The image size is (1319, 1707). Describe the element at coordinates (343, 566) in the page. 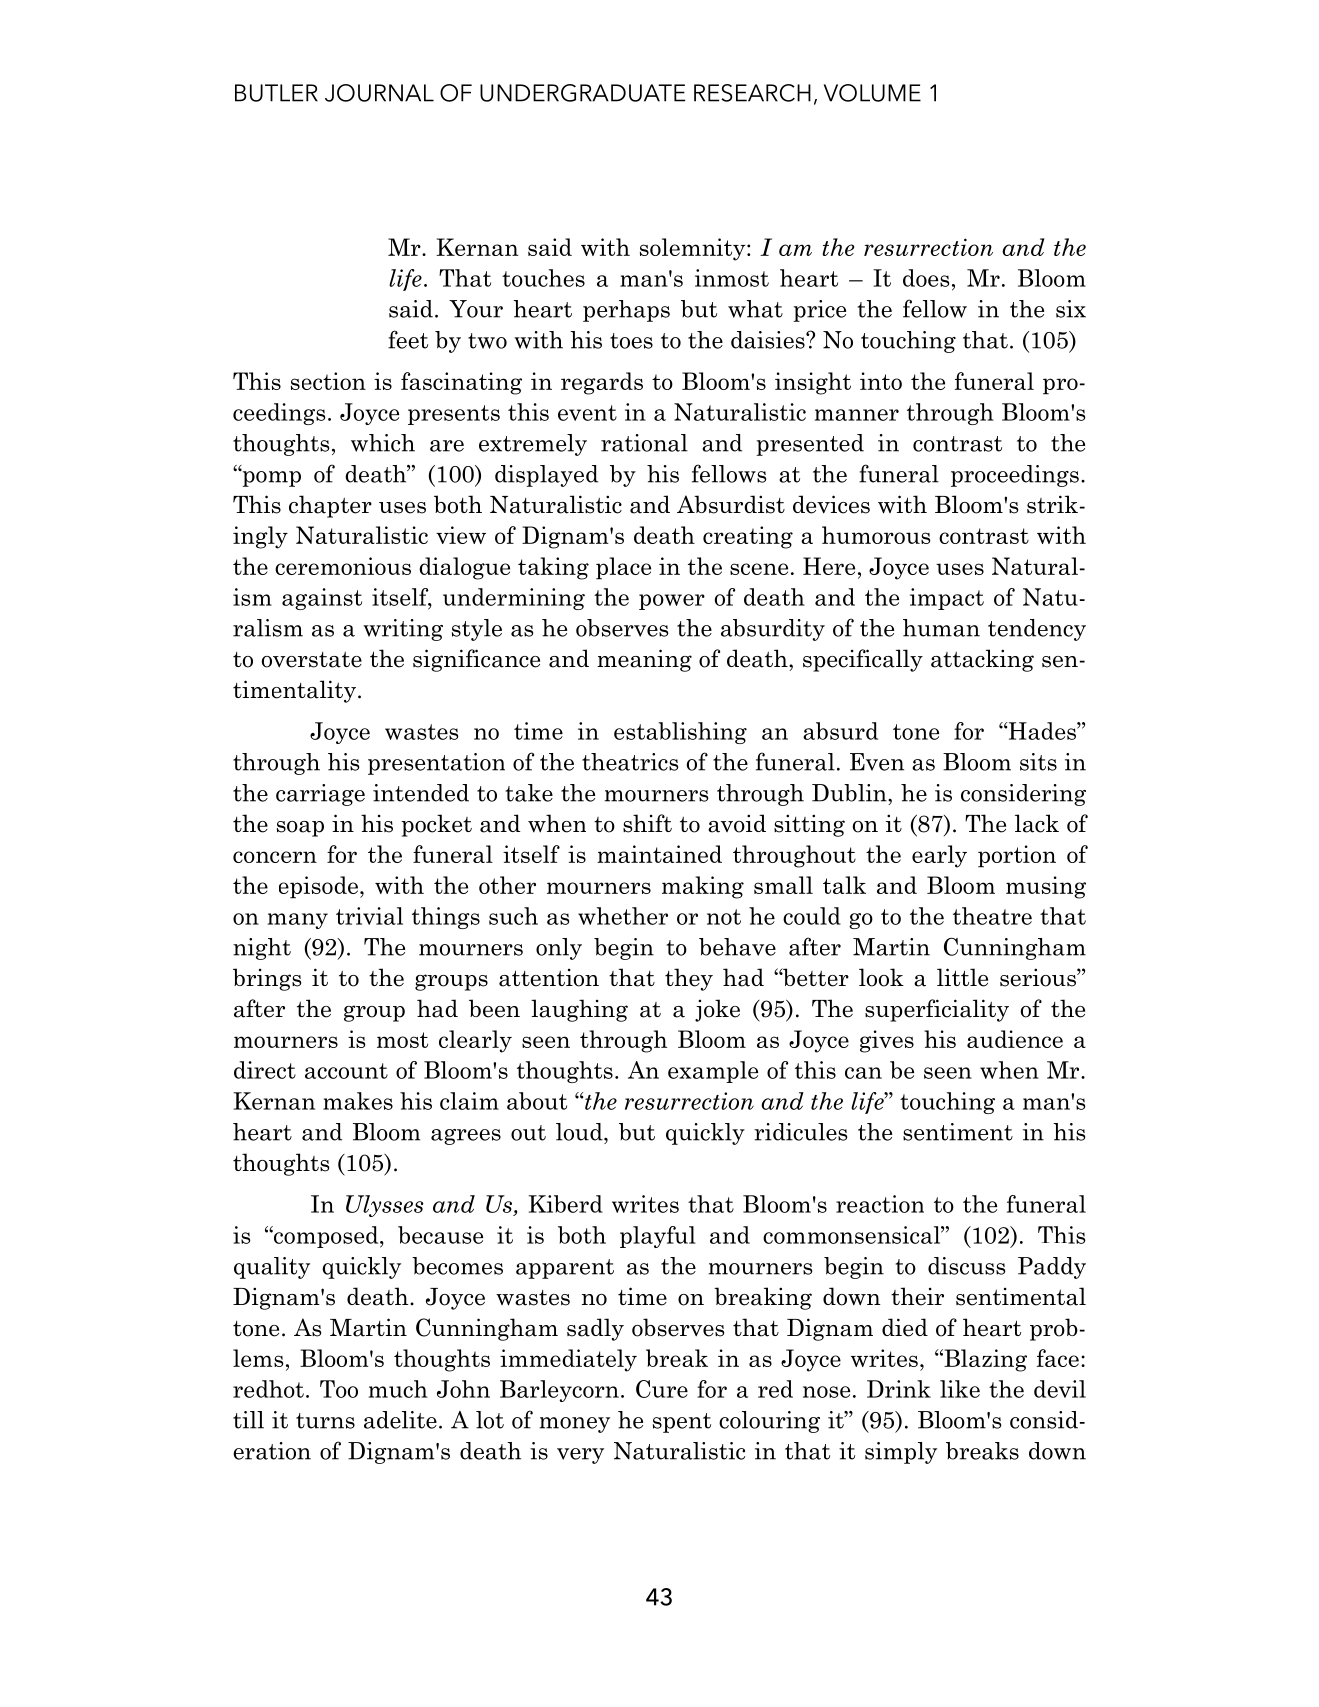

I see `ceremonious` at that location.
